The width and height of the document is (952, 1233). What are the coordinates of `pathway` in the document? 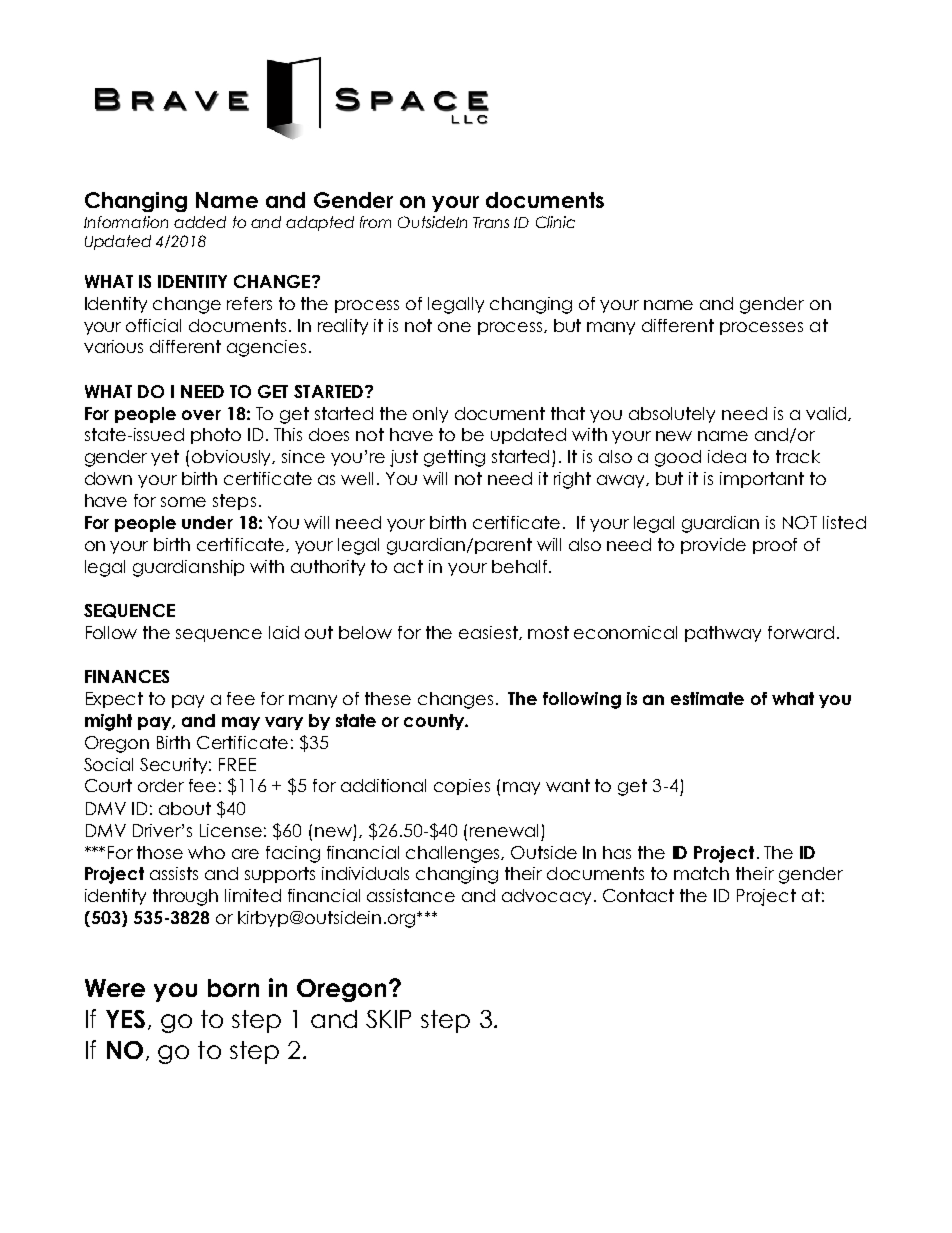 It's located at (723, 634).
